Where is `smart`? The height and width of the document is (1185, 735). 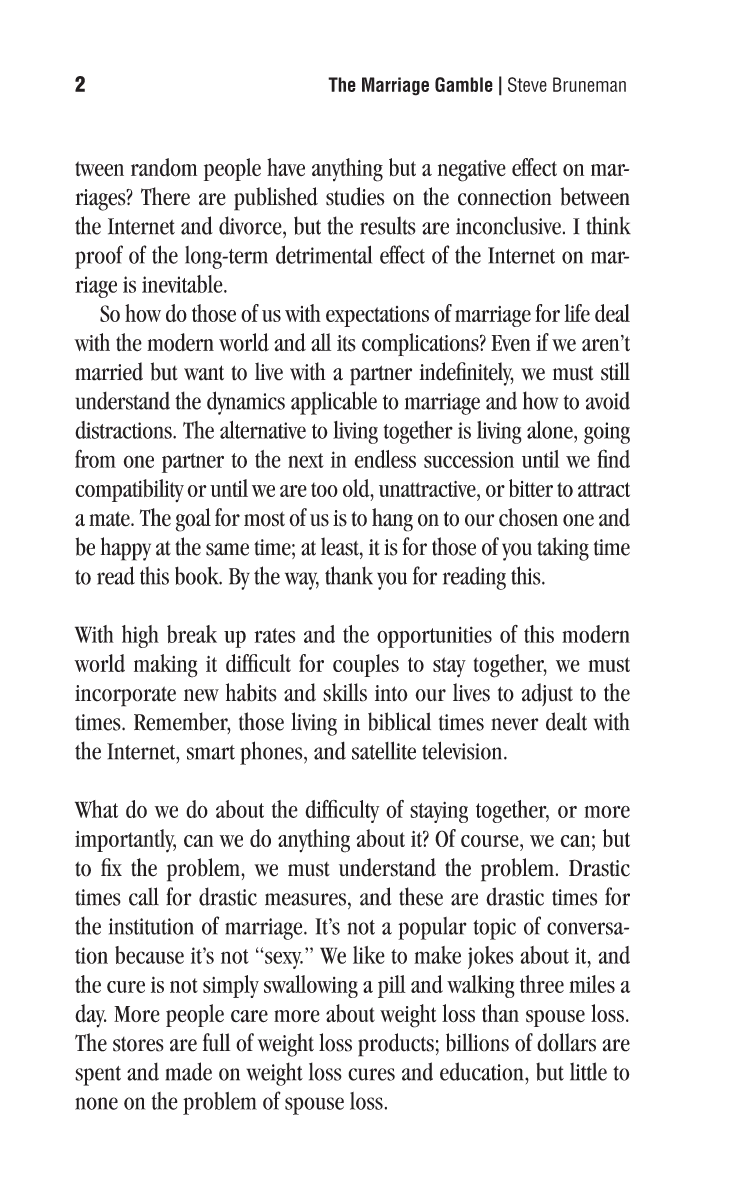 smart is located at coordinates (211, 752).
